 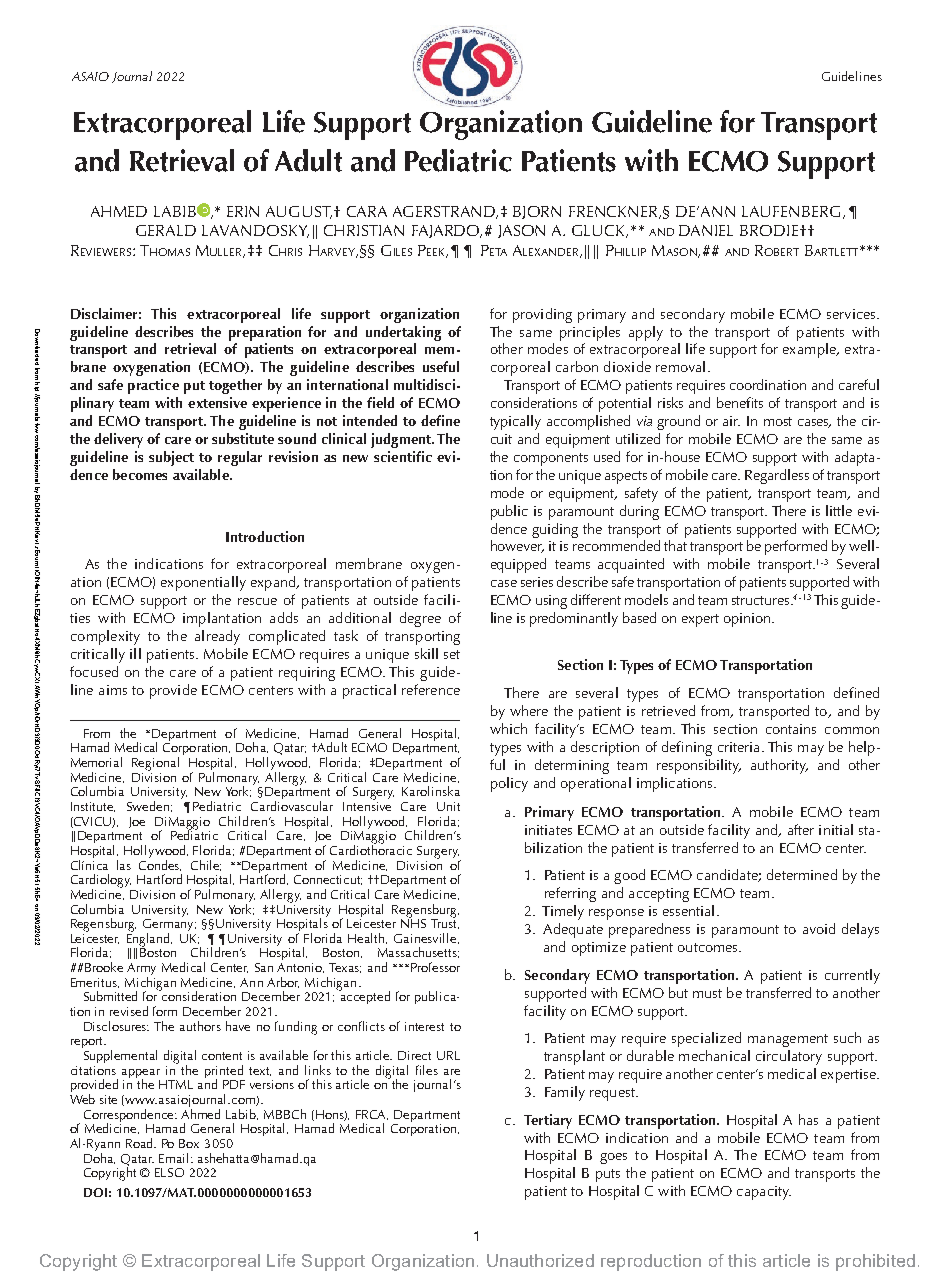 I want to click on JASON, so click(x=521, y=231).
